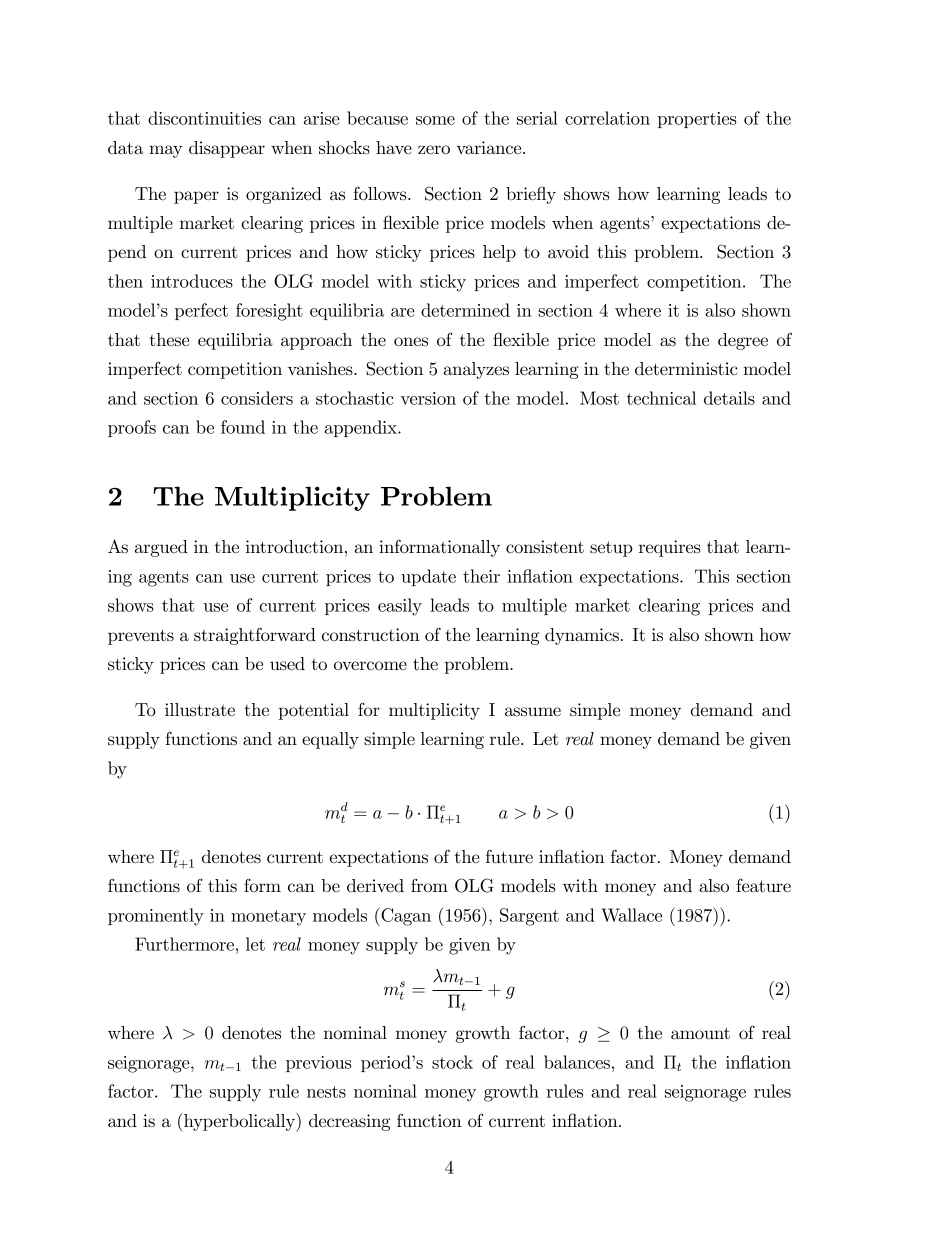 Image resolution: width=952 pixels, height=1233 pixels. What do you see at coordinates (700, 1033) in the screenshot?
I see `amount` at bounding box center [700, 1033].
